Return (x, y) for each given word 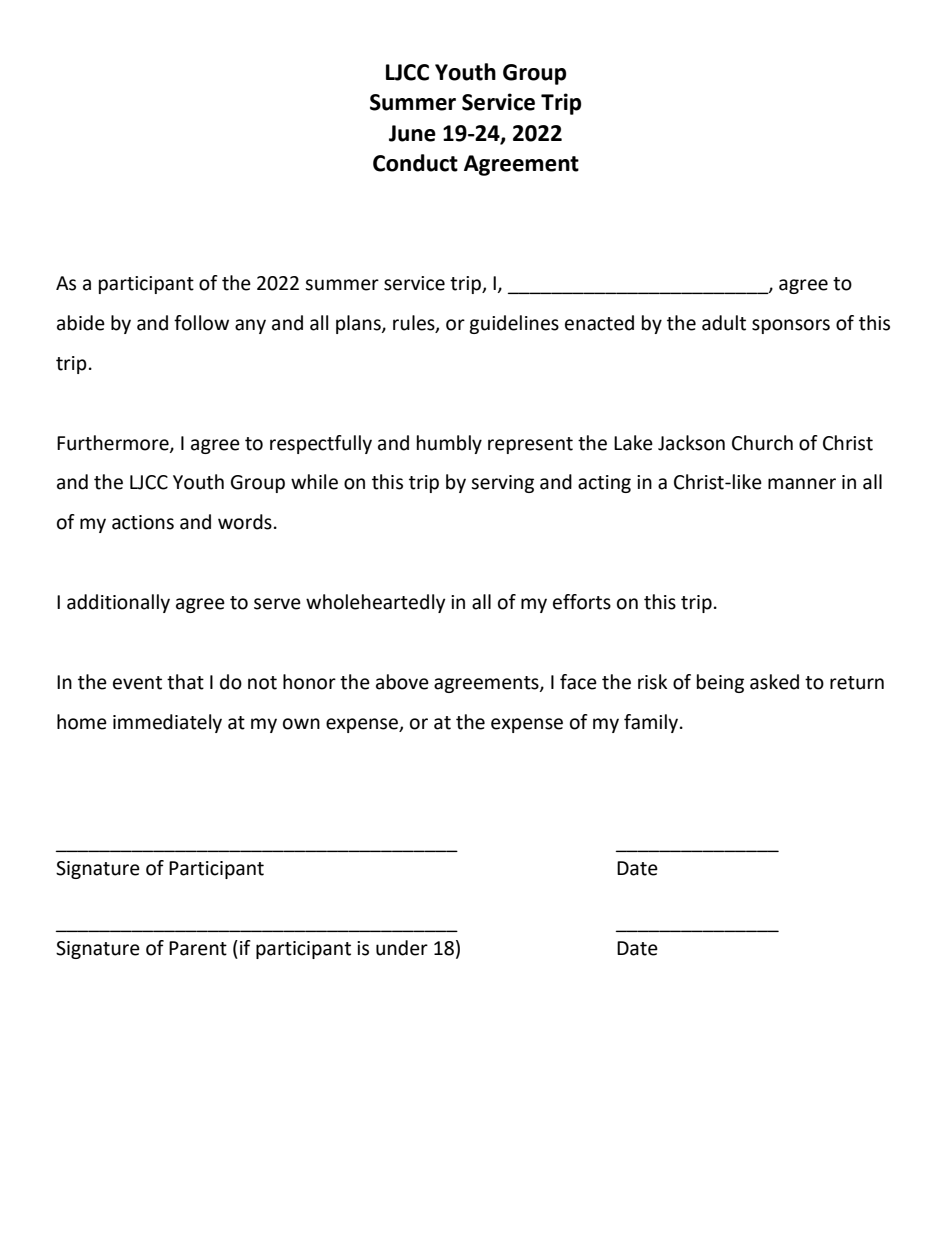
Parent (198, 948)
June (412, 133)
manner (802, 484)
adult (724, 323)
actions (143, 522)
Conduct (415, 163)
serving (502, 484)
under (402, 948)
